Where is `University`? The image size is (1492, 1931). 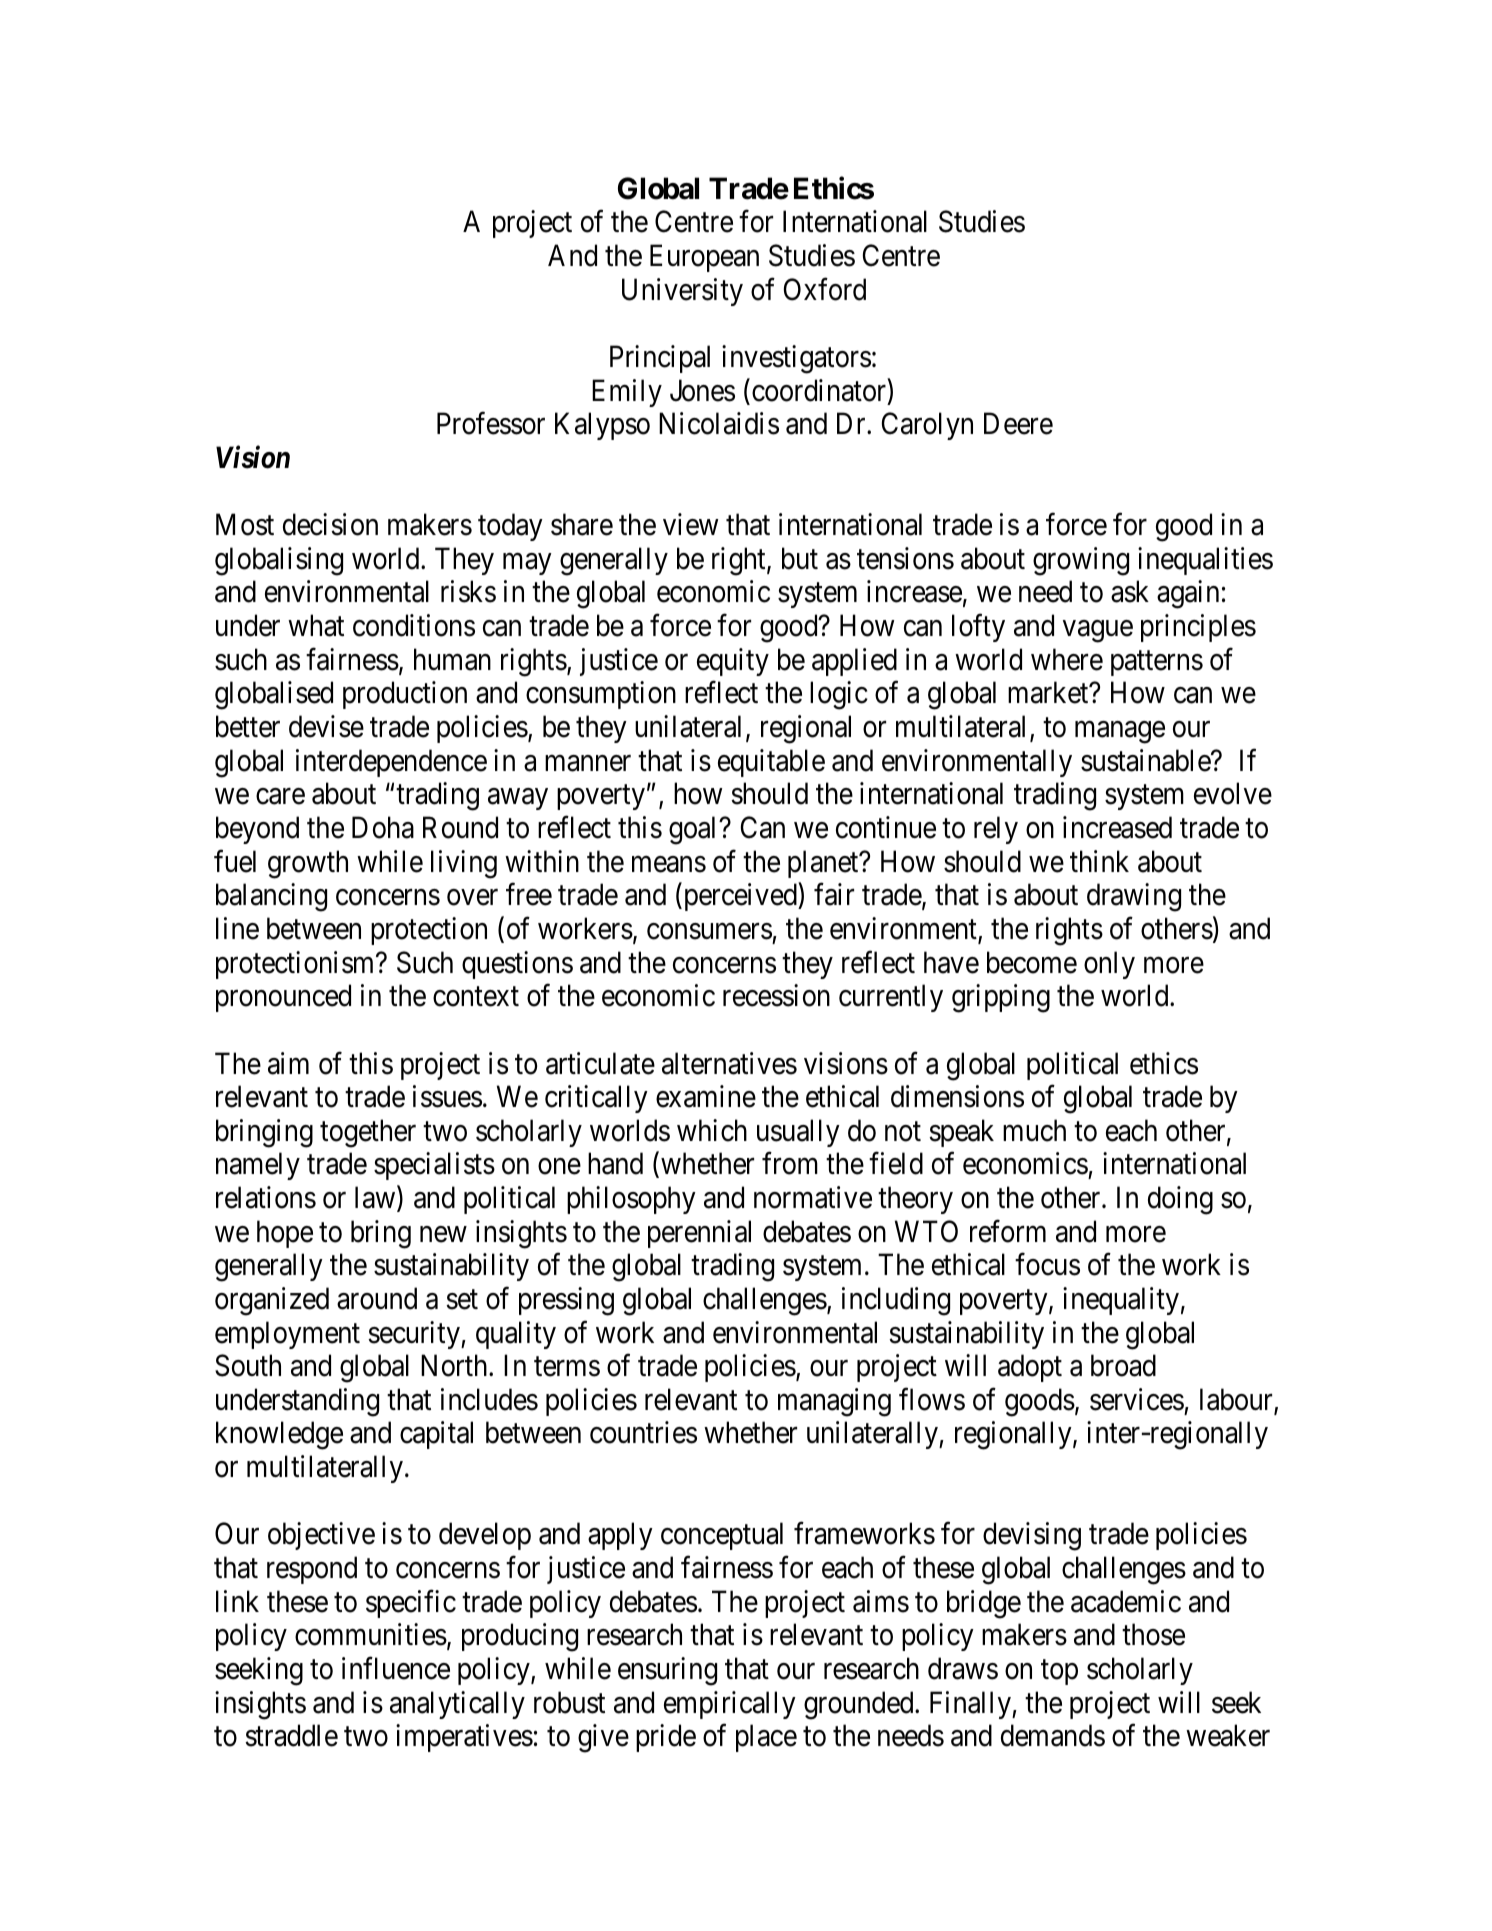 University is located at coordinates (682, 292).
